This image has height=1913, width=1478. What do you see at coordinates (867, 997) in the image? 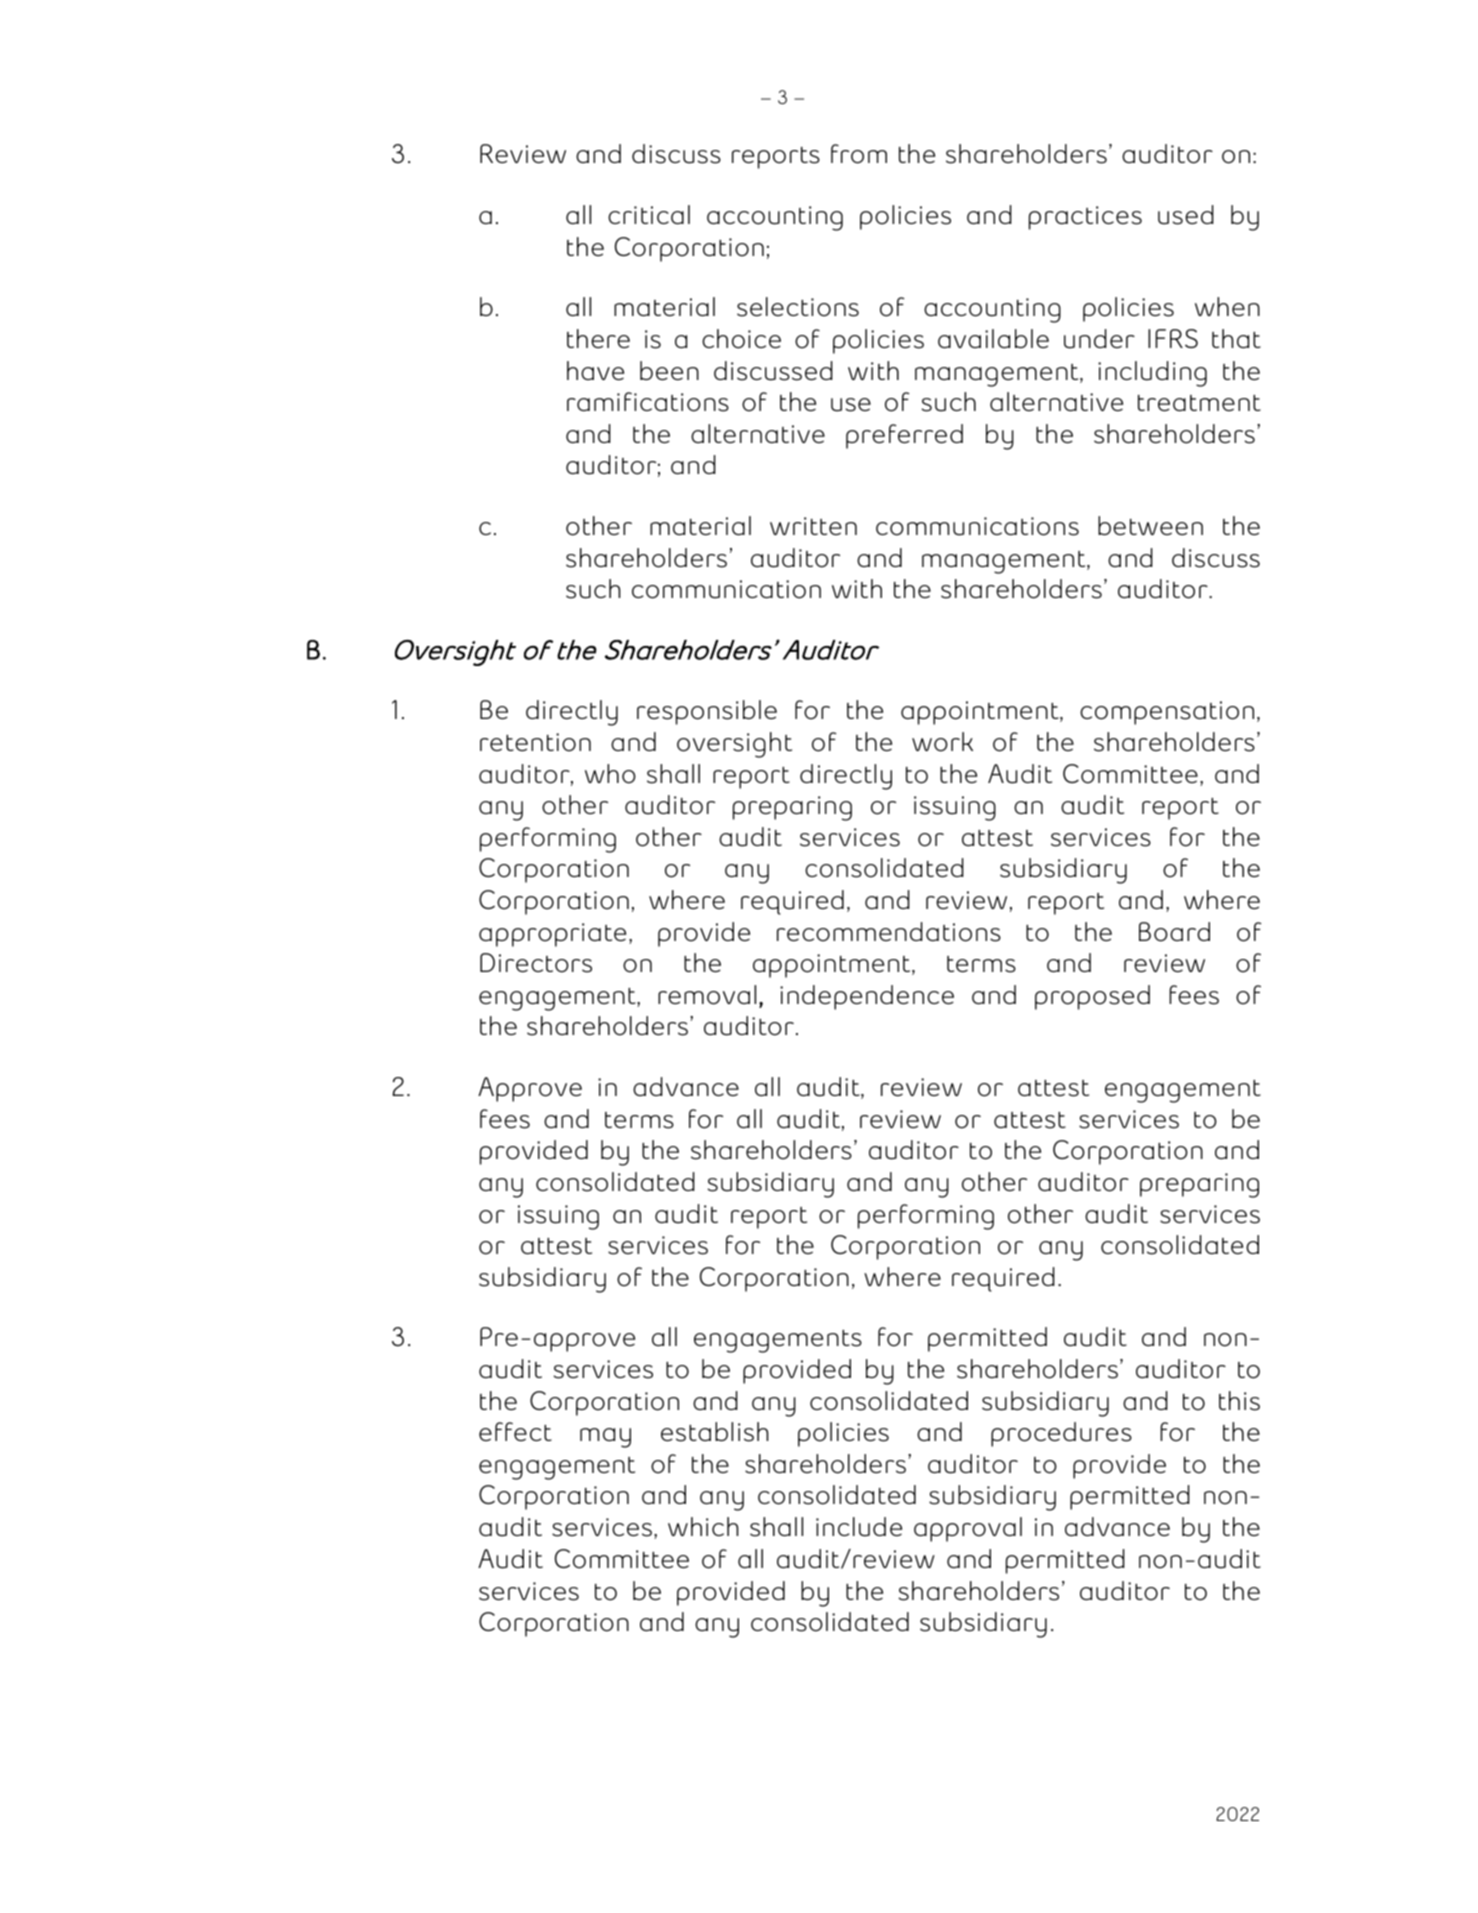
I see `independence` at bounding box center [867, 997].
